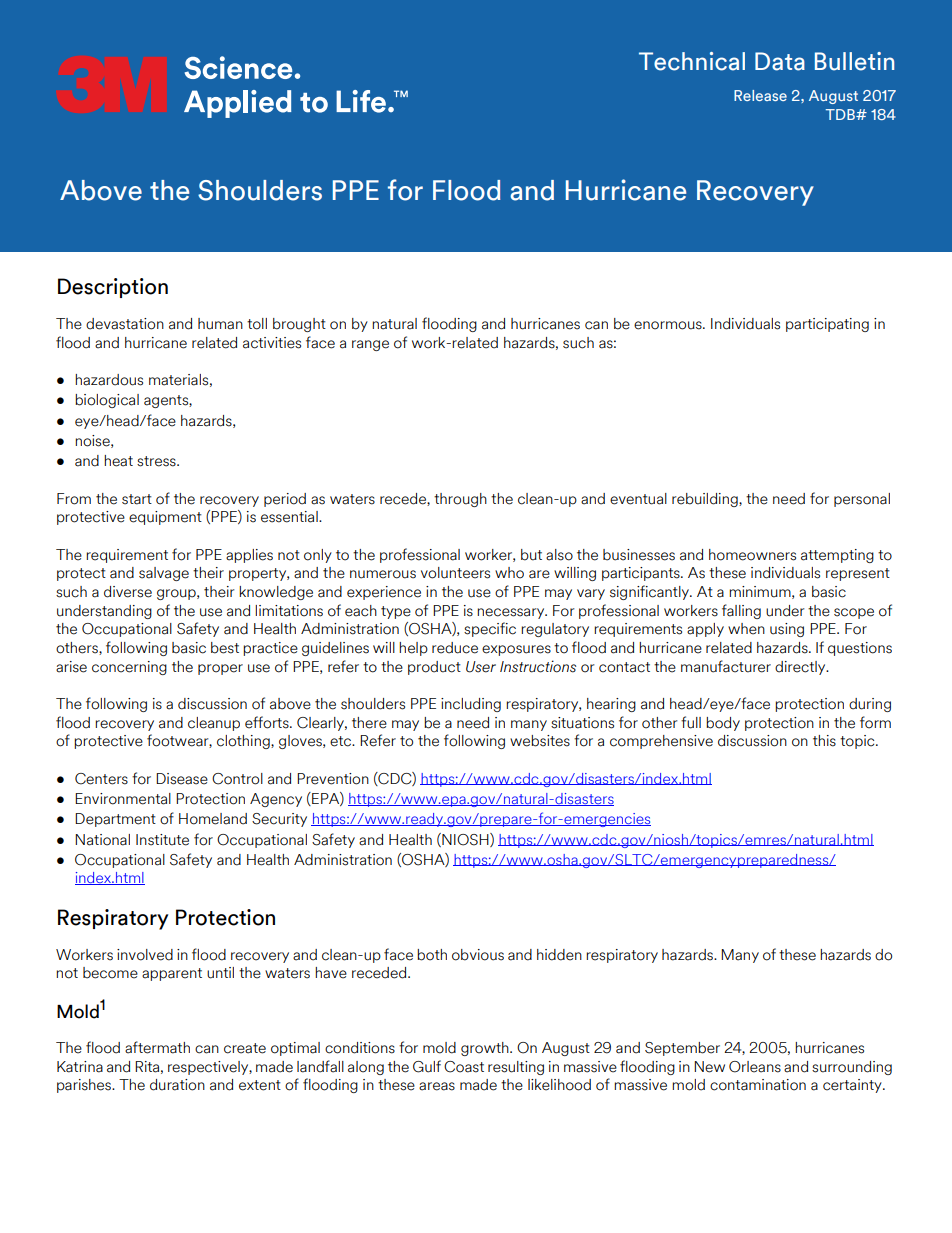 This screenshot has height=1233, width=952. I want to click on through, so click(460, 500).
